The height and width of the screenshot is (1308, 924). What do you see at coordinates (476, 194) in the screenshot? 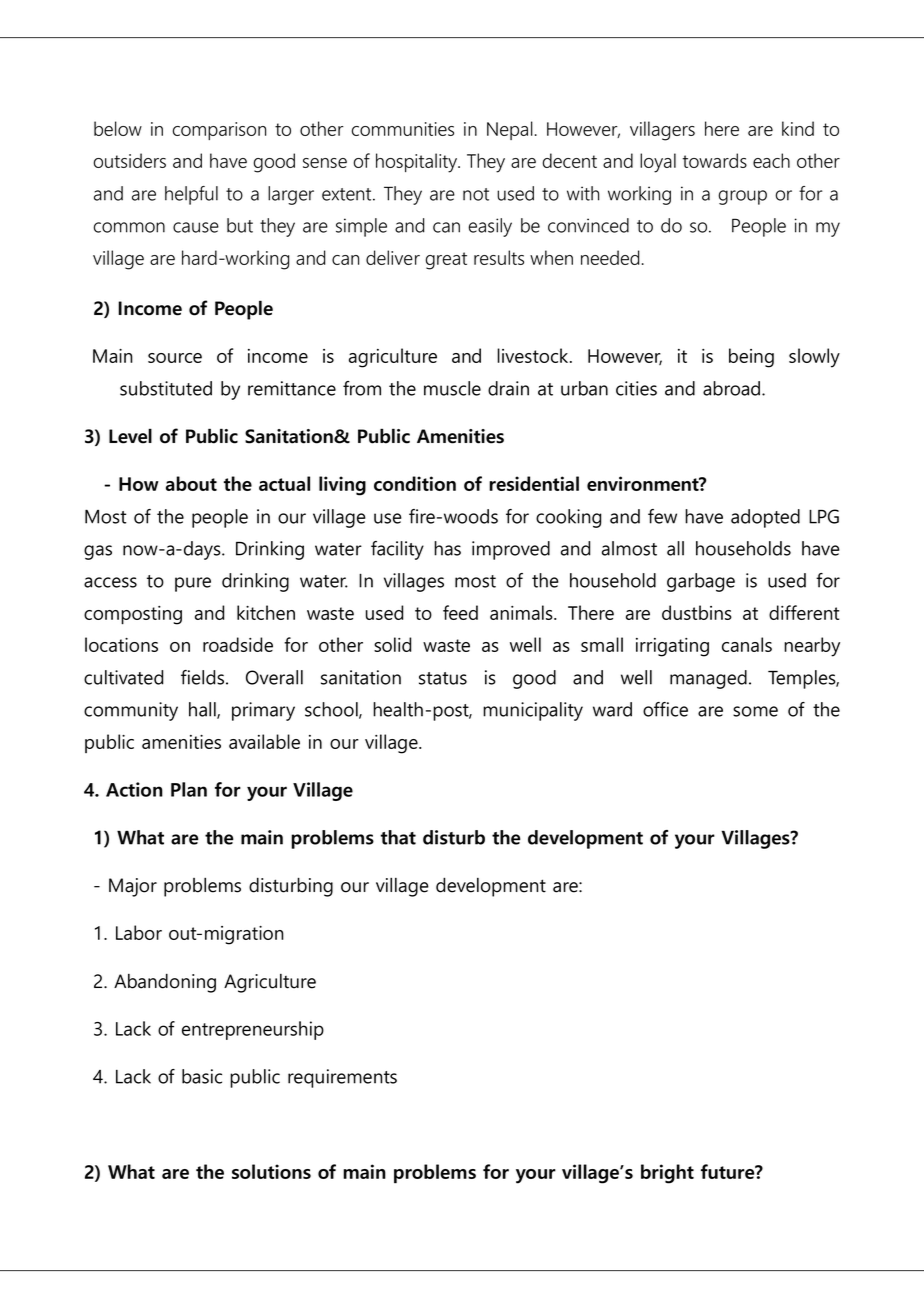
I see `not` at bounding box center [476, 194].
